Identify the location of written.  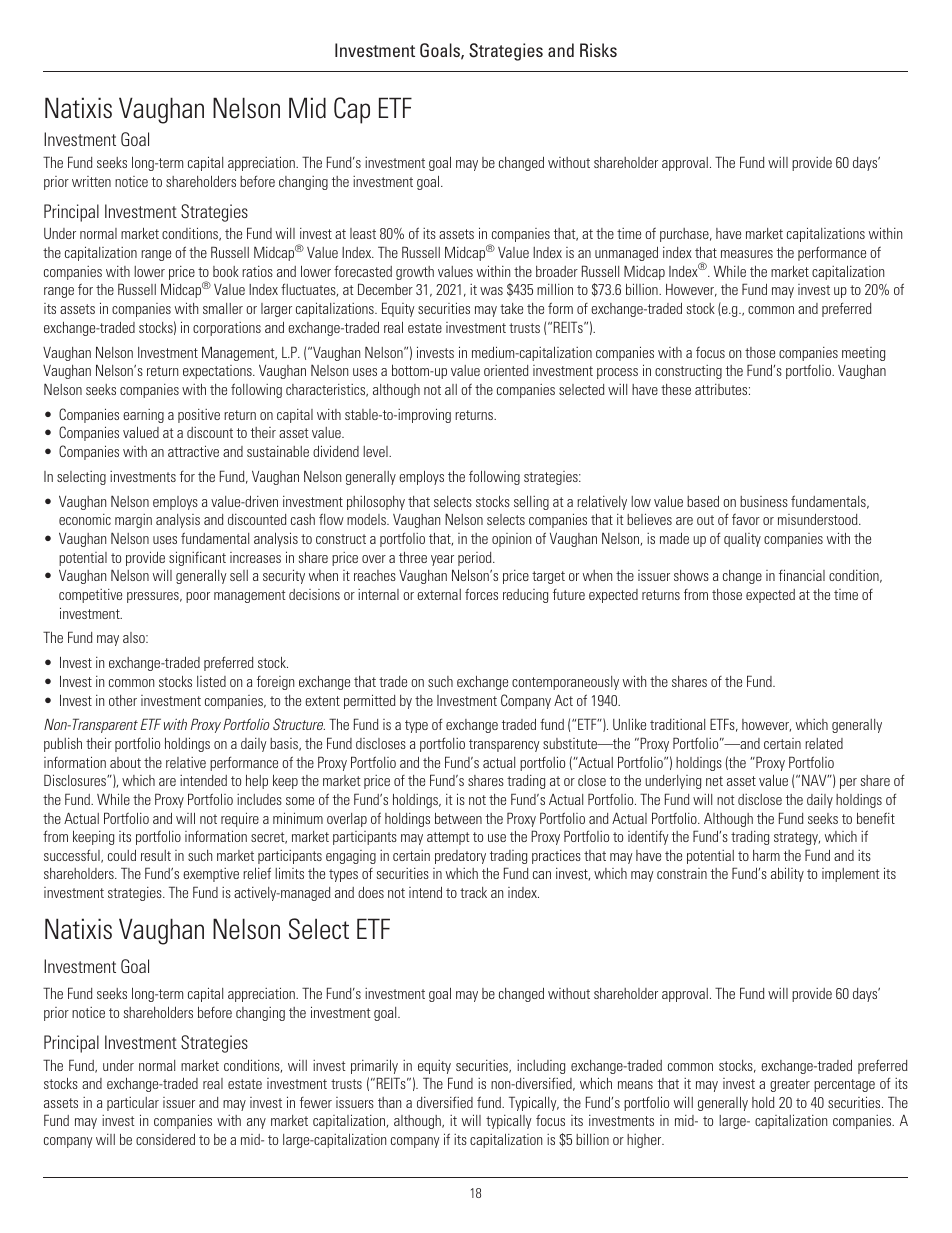
(91, 181).
